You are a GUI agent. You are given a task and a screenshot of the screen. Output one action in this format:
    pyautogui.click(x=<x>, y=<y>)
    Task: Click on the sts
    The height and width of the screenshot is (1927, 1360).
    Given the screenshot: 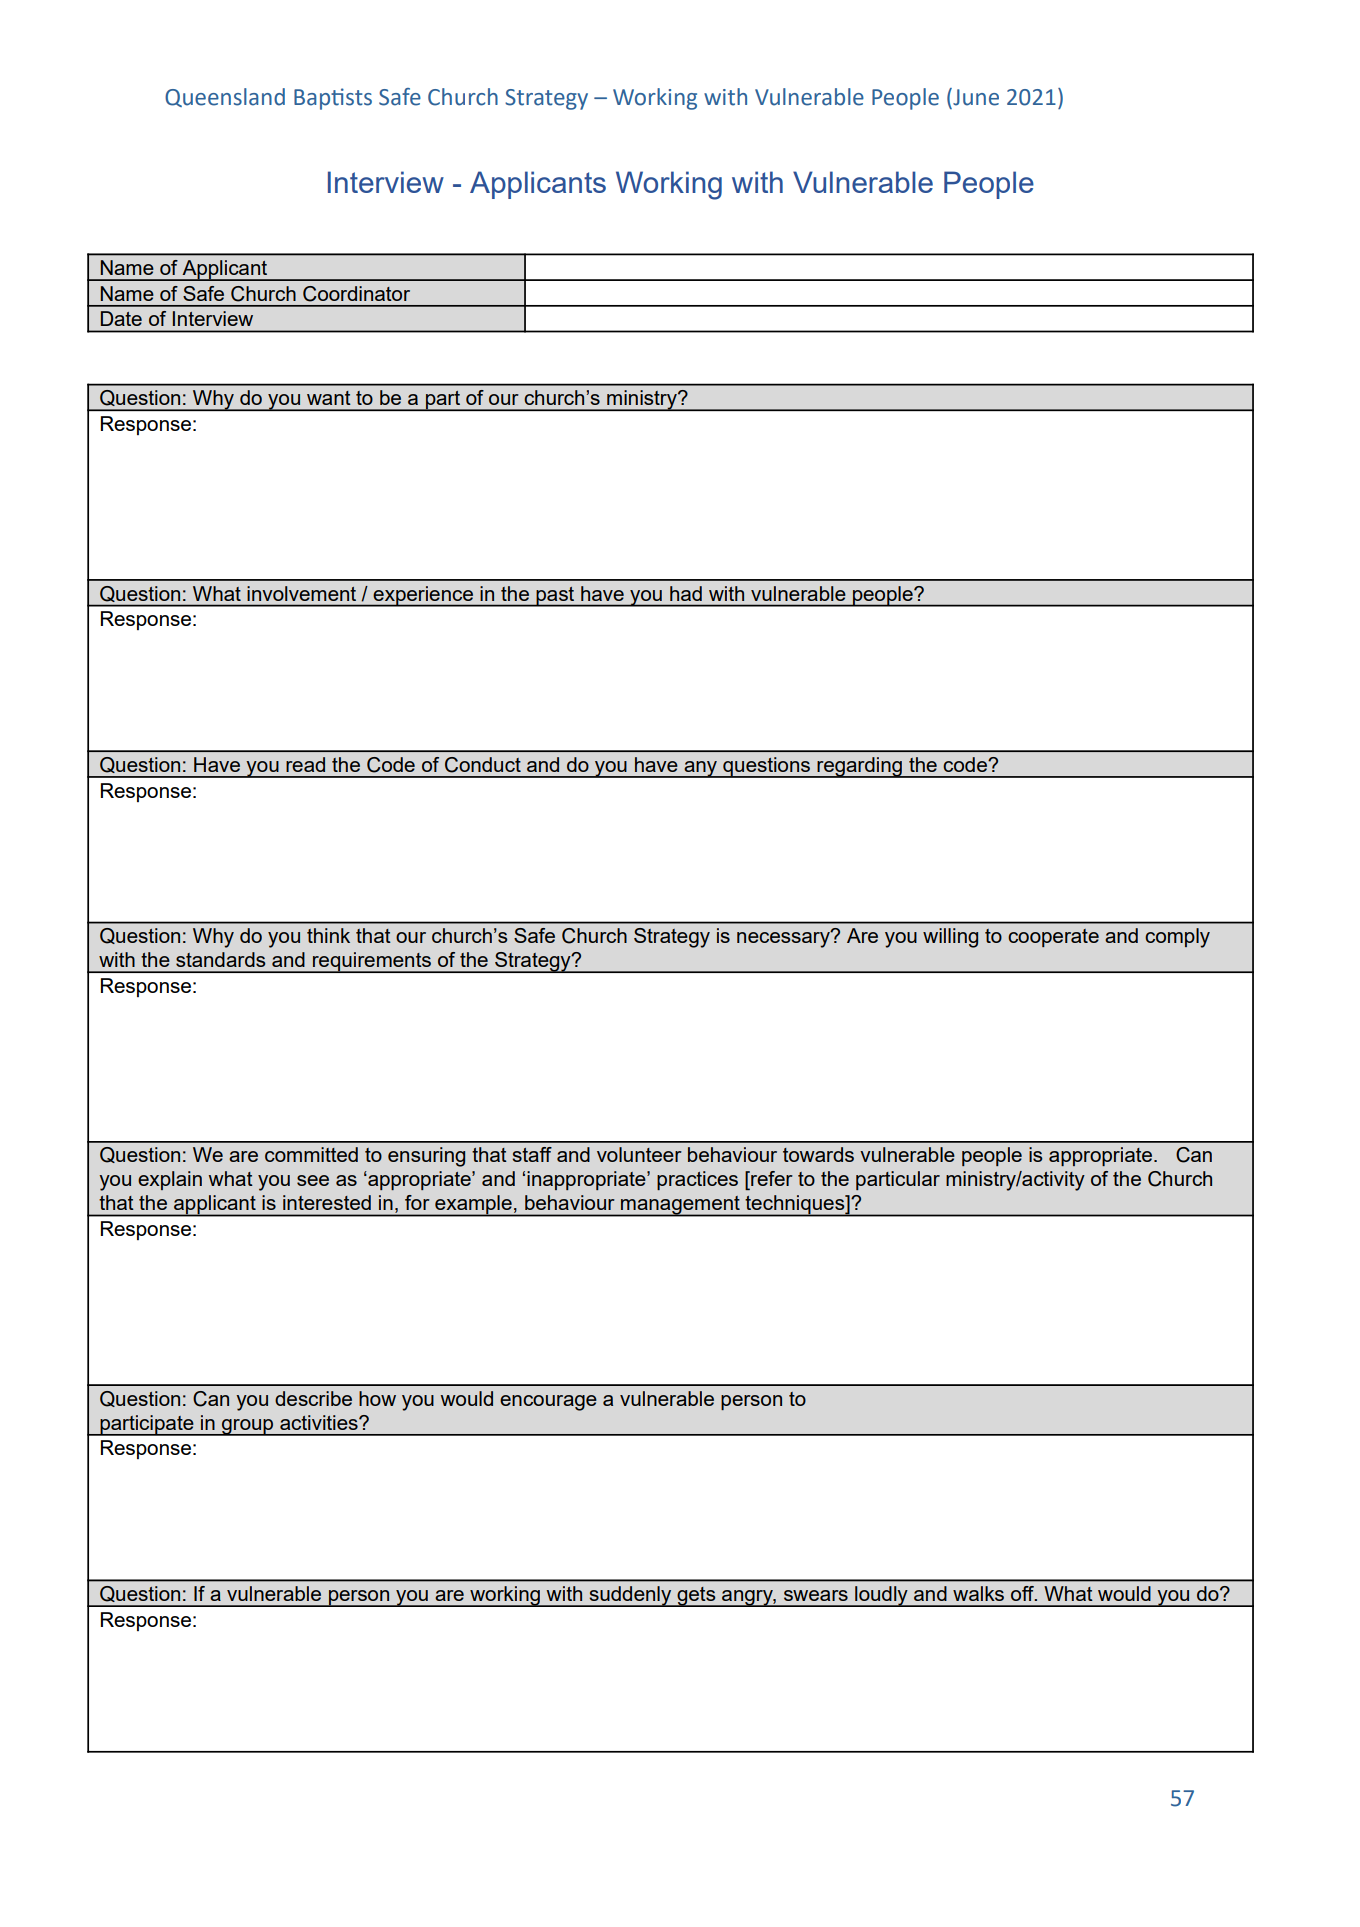 What is the action you would take?
    pyautogui.click(x=359, y=98)
